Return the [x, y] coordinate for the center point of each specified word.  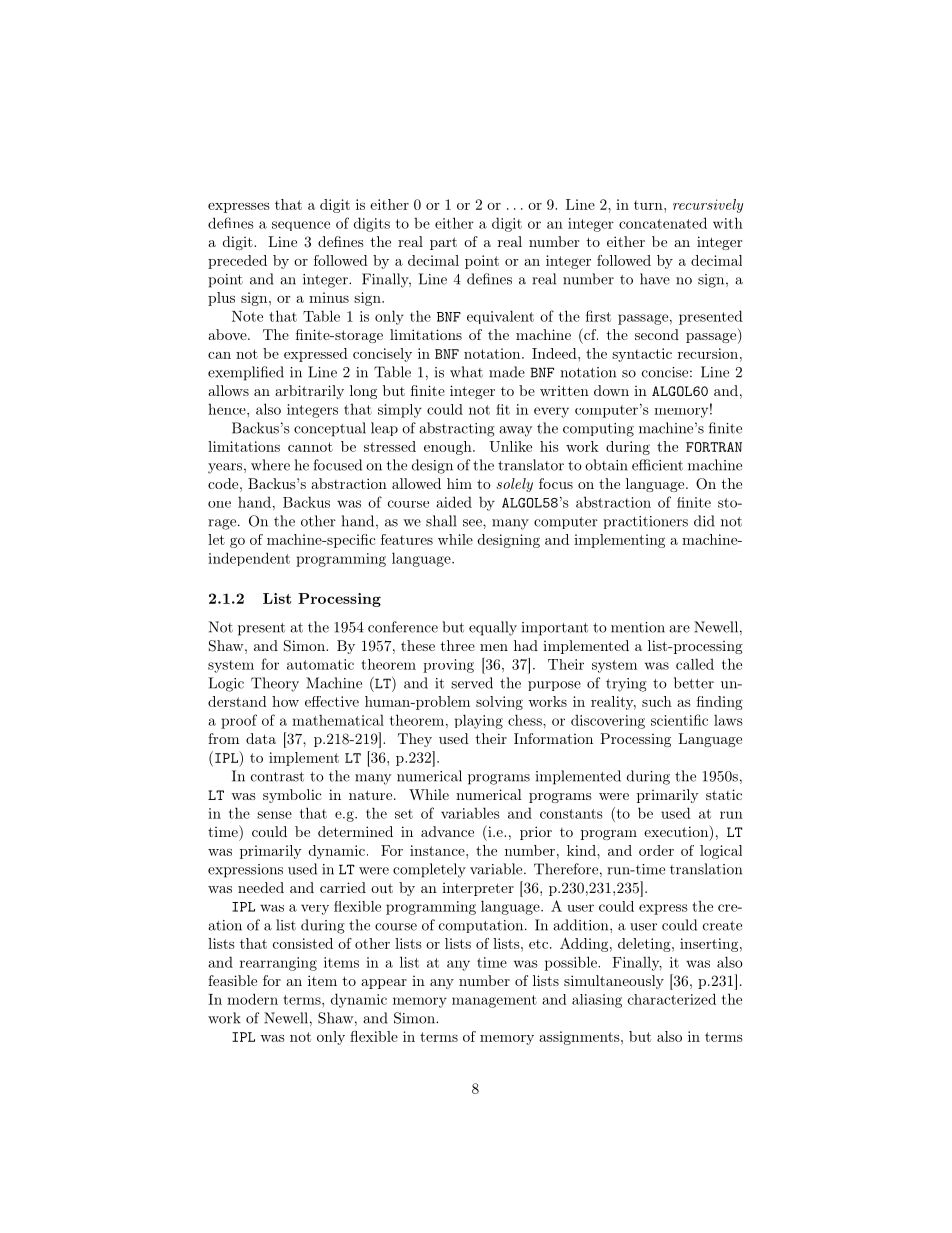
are [679, 629]
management [494, 1001]
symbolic [292, 796]
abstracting [457, 429]
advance [447, 831]
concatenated [663, 223]
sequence [301, 226]
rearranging [278, 964]
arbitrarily [309, 392]
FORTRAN [714, 447]
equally [493, 628]
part [443, 243]
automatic [320, 664]
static [724, 794]
